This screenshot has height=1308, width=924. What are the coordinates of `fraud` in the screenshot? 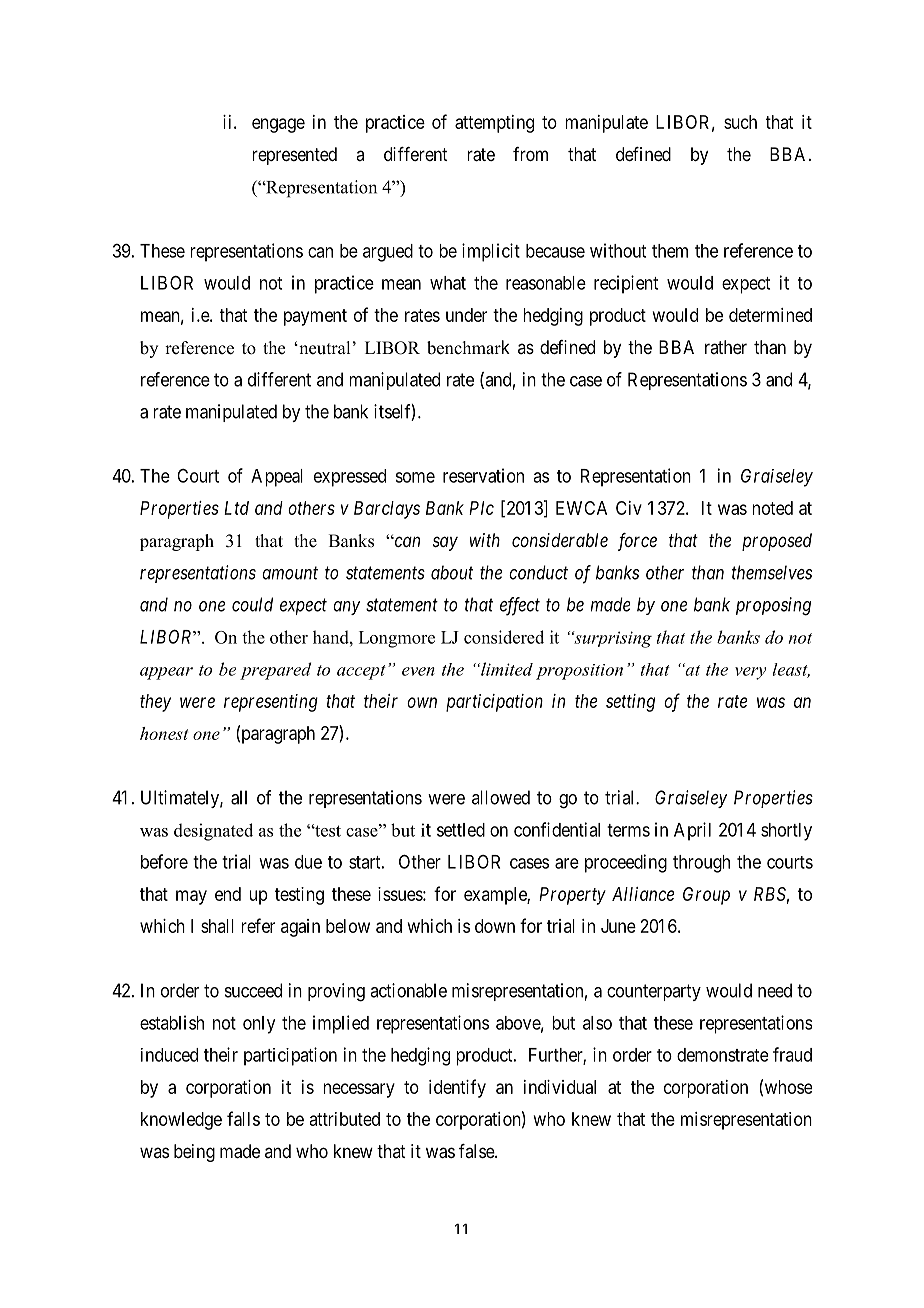 It's located at (792, 1054).
